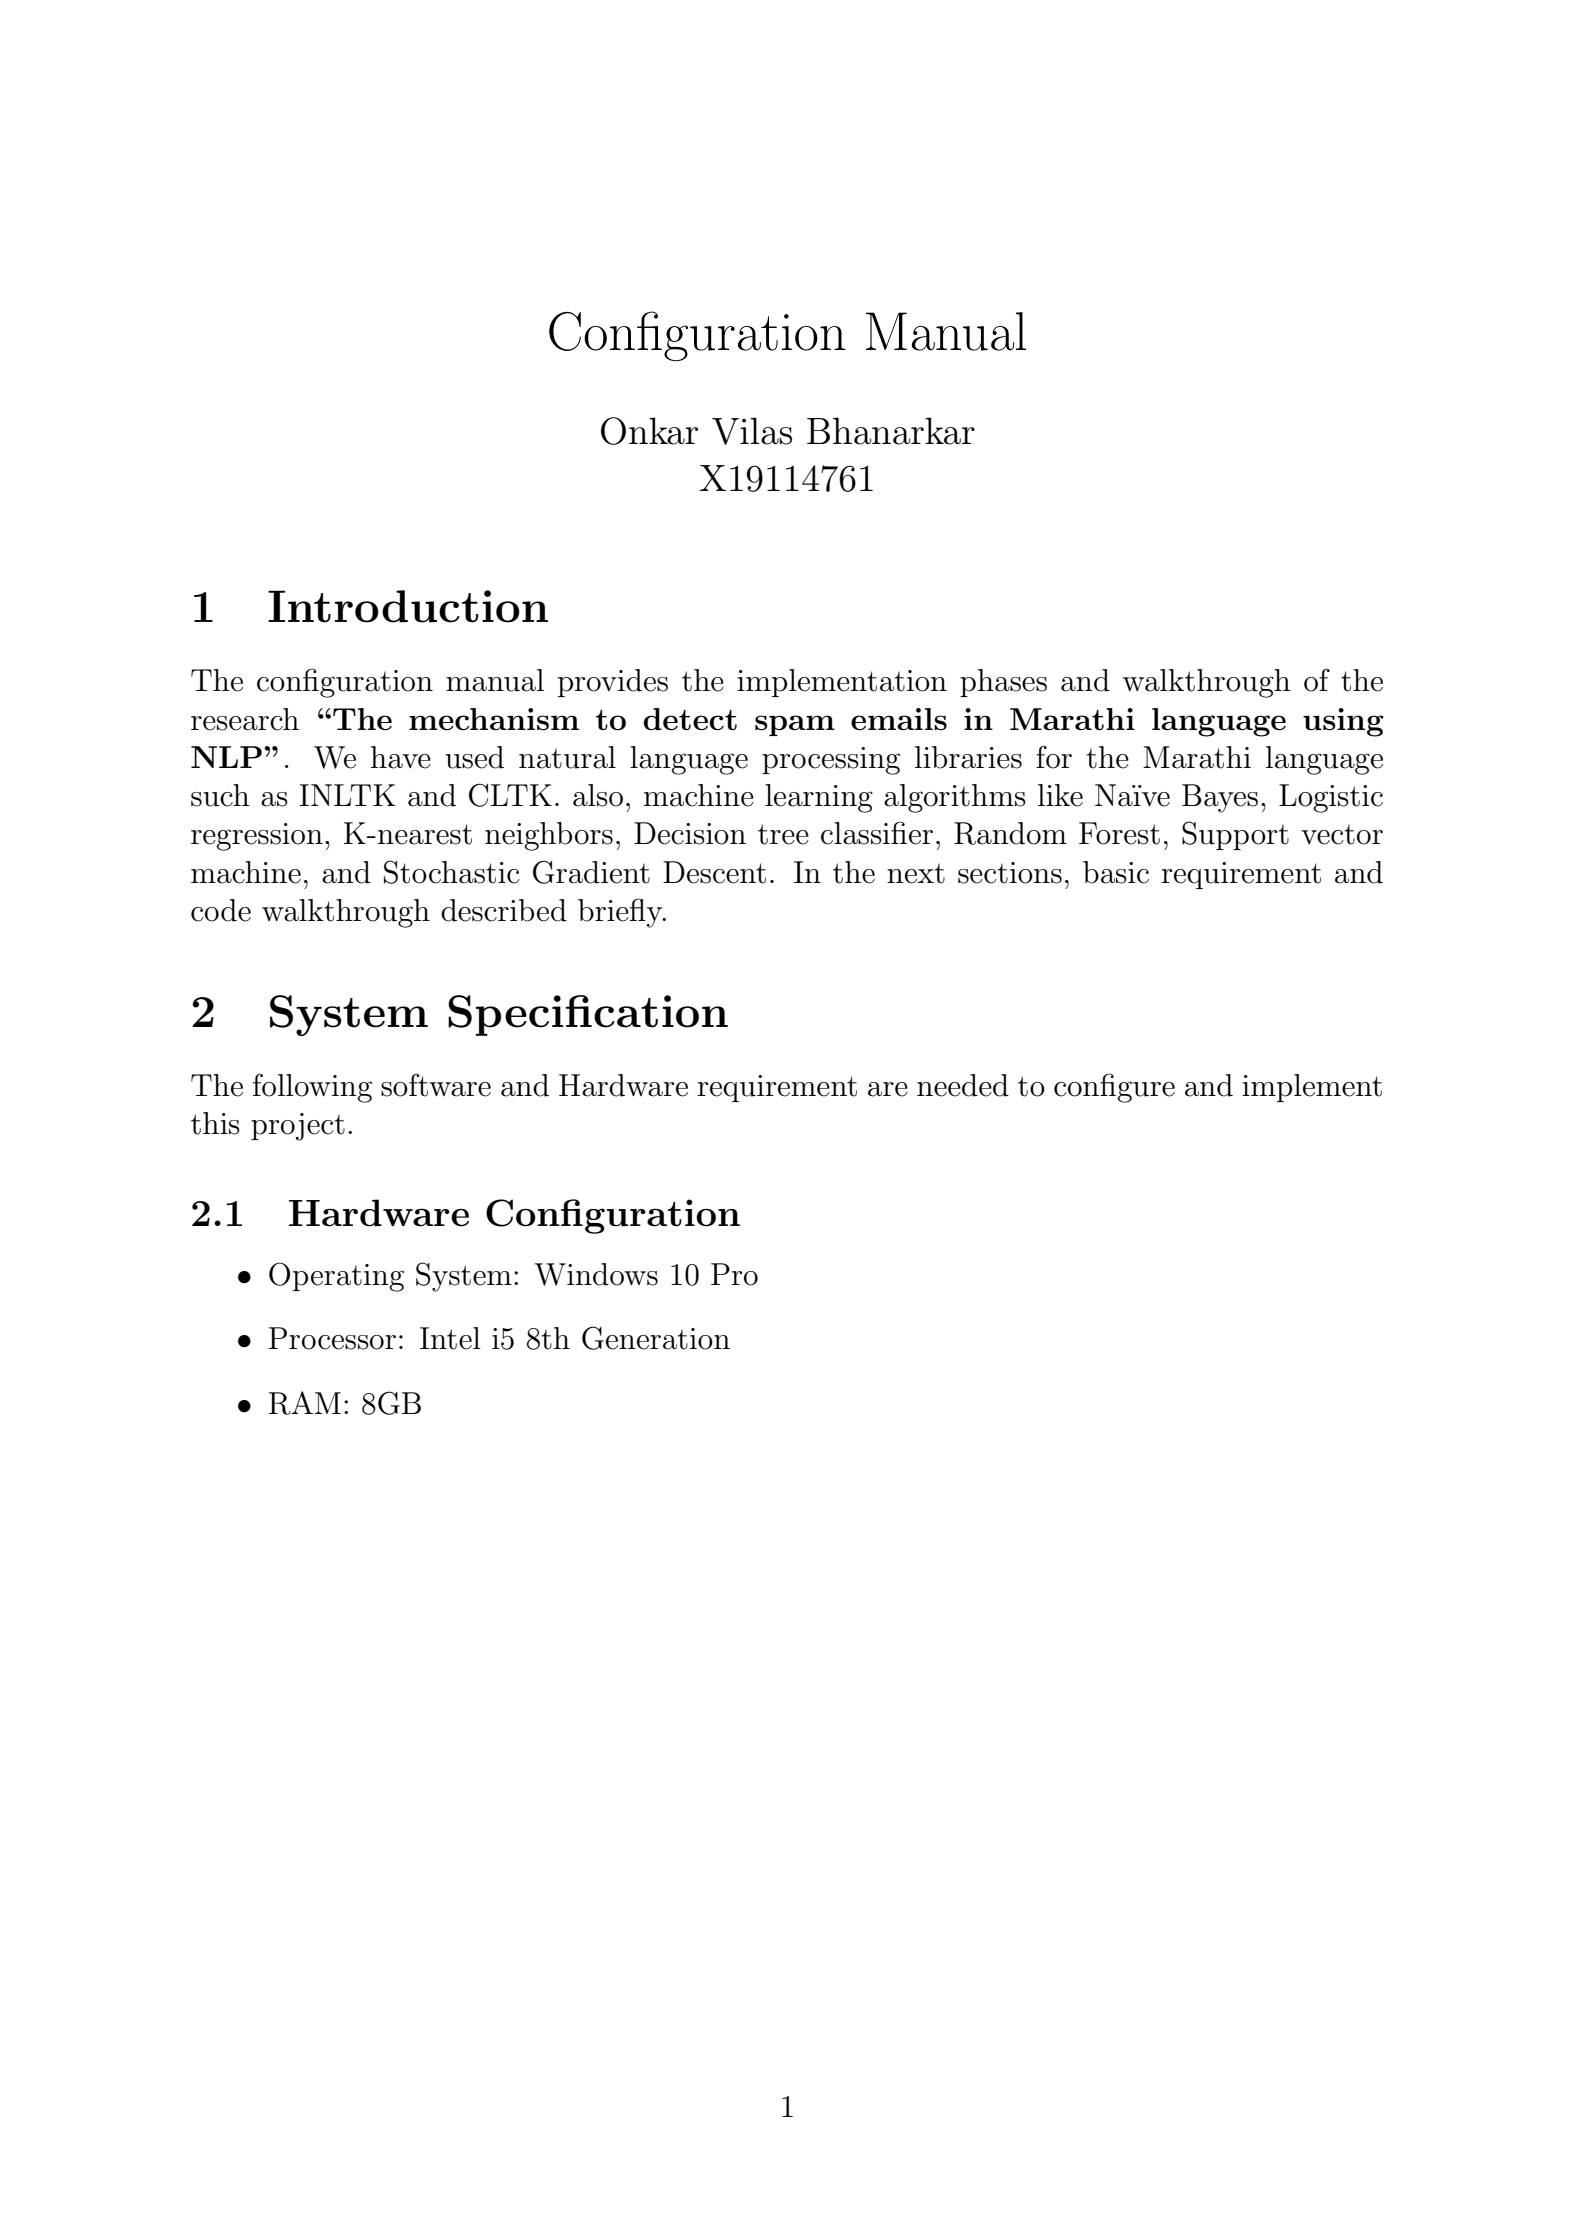 The height and width of the screenshot is (2228, 1575). I want to click on project, so click(298, 1127).
